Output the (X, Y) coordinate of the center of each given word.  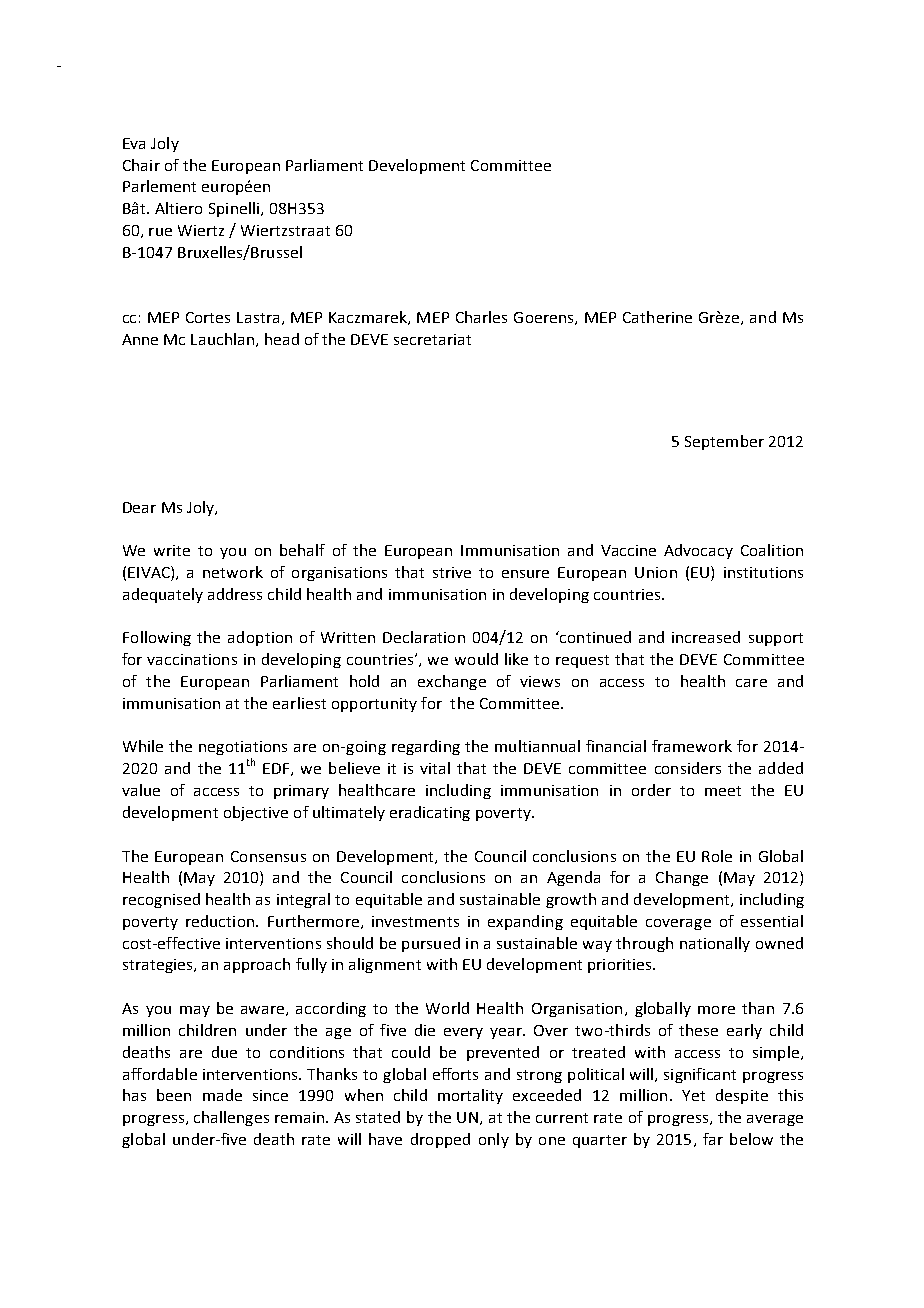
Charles (481, 317)
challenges (231, 1118)
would (476, 659)
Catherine (657, 317)
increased (706, 637)
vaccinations (192, 659)
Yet (693, 1095)
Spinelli (234, 209)
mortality (470, 1096)
